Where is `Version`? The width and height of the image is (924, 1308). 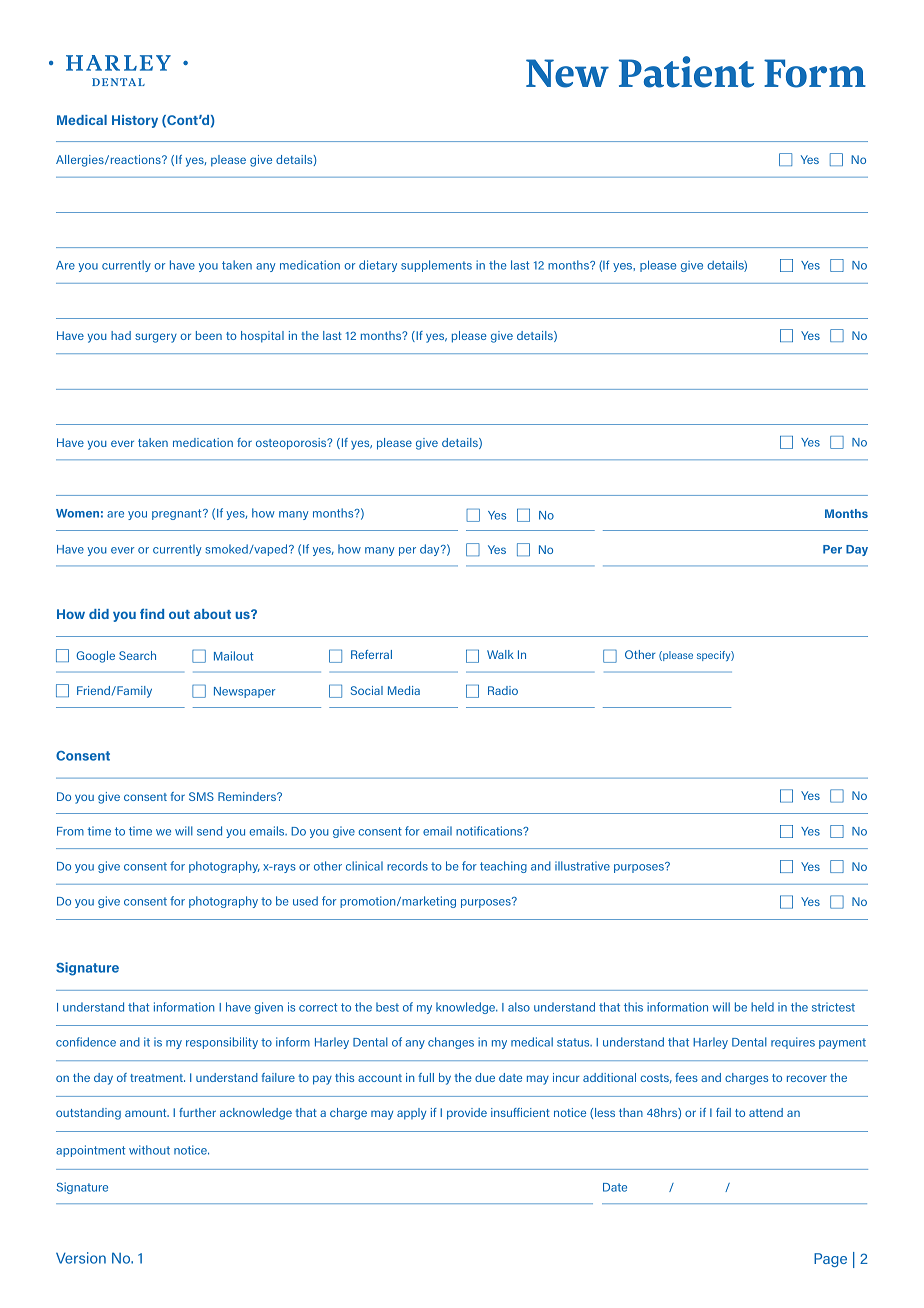
Version is located at coordinates (81, 1258).
